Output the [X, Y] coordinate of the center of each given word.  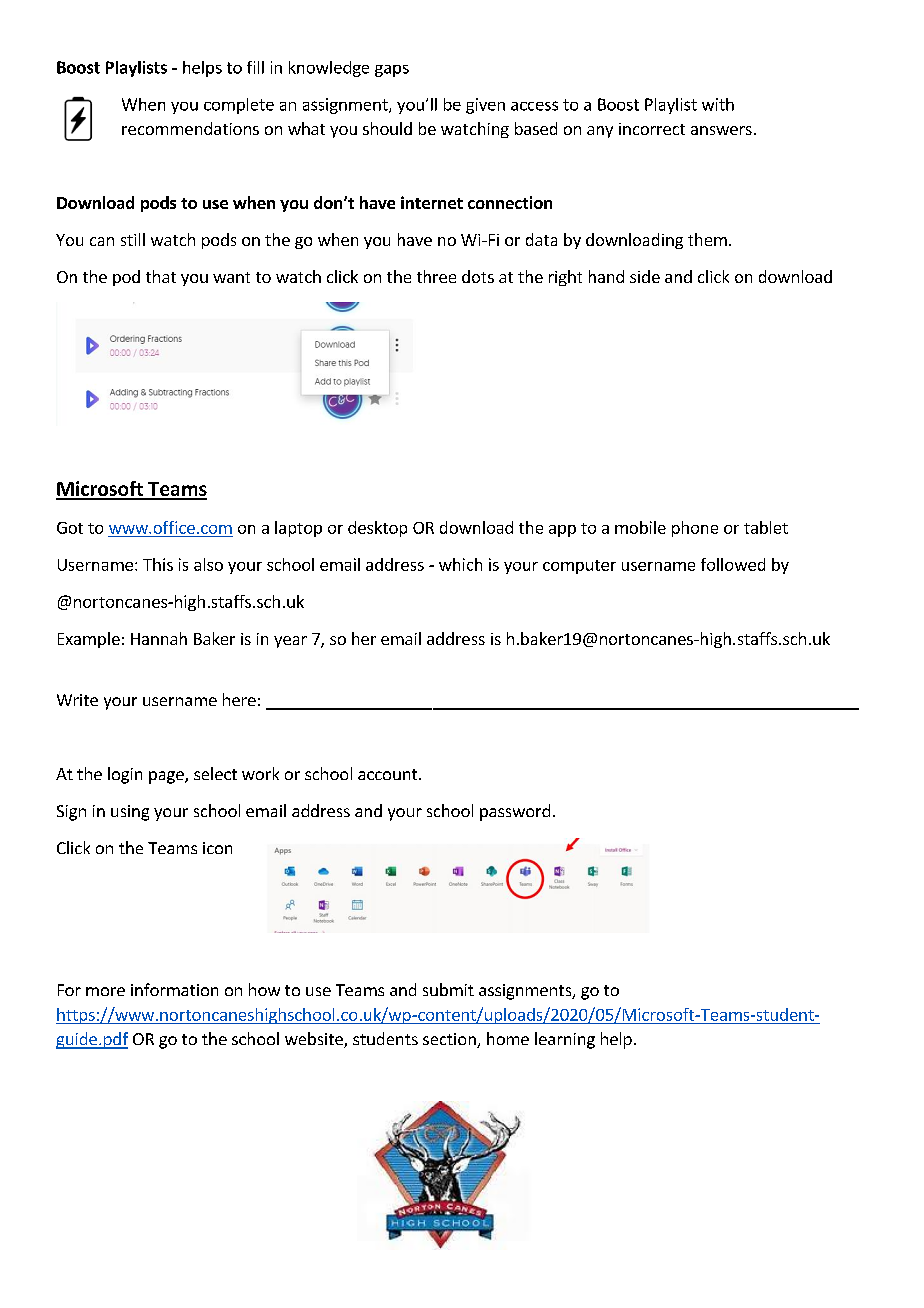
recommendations [190, 128]
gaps [392, 71]
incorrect [652, 129]
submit [448, 989]
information [174, 989]
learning [565, 1040]
